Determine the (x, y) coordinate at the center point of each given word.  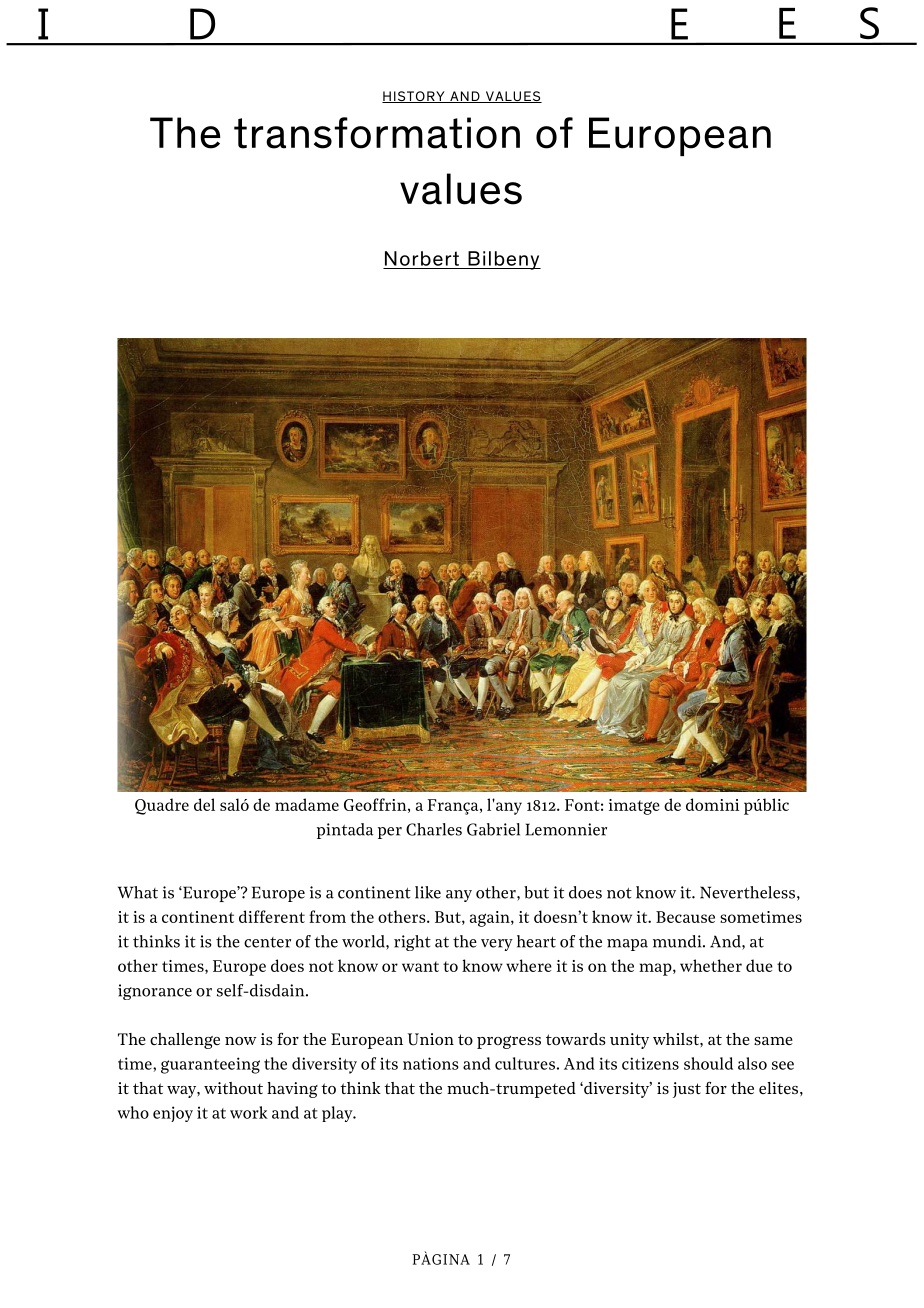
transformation (377, 133)
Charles (434, 829)
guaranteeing (210, 1065)
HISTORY (414, 97)
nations (431, 1063)
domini (712, 804)
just (687, 1090)
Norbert (422, 258)
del (204, 804)
